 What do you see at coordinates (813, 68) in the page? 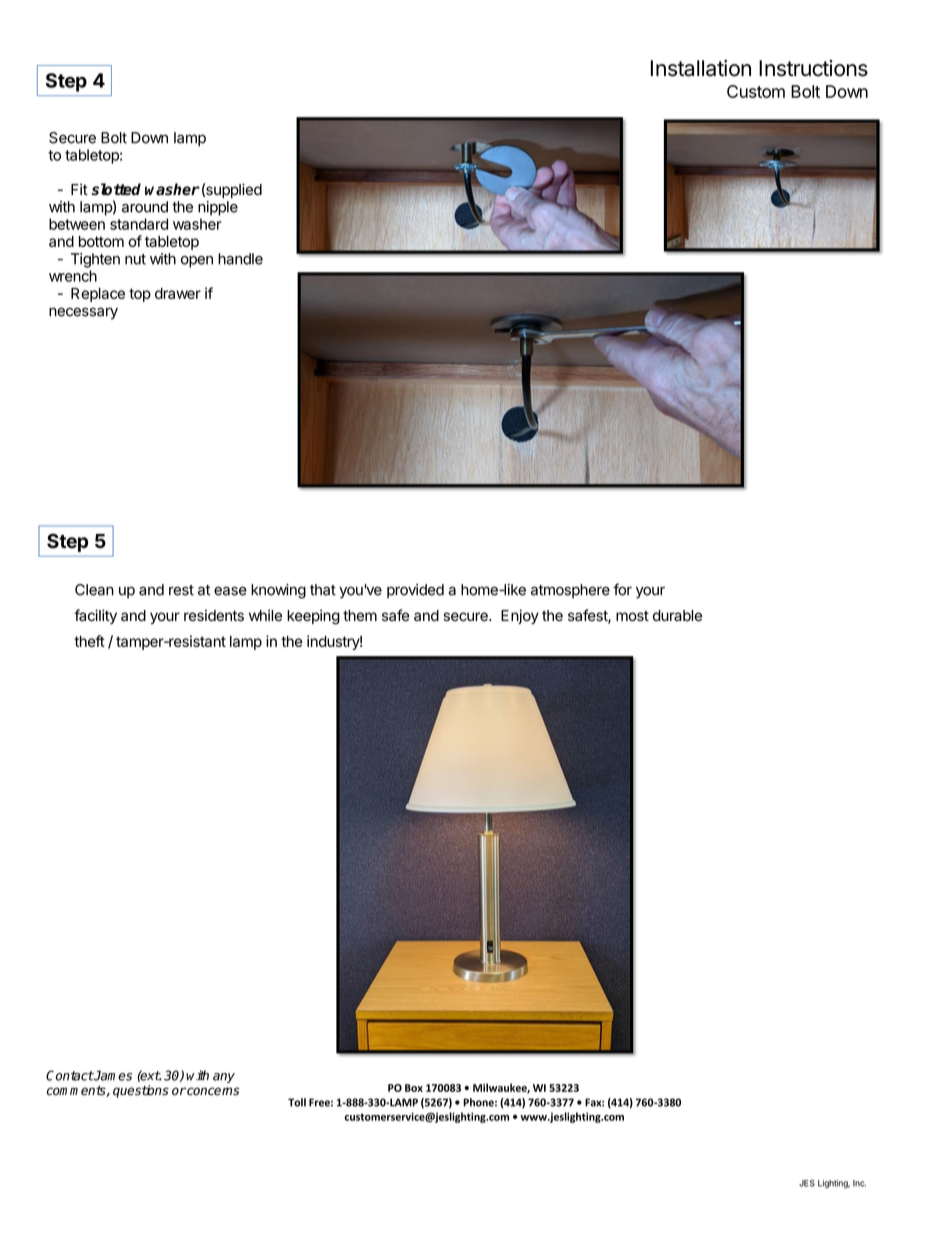
I see `Instructions` at bounding box center [813, 68].
